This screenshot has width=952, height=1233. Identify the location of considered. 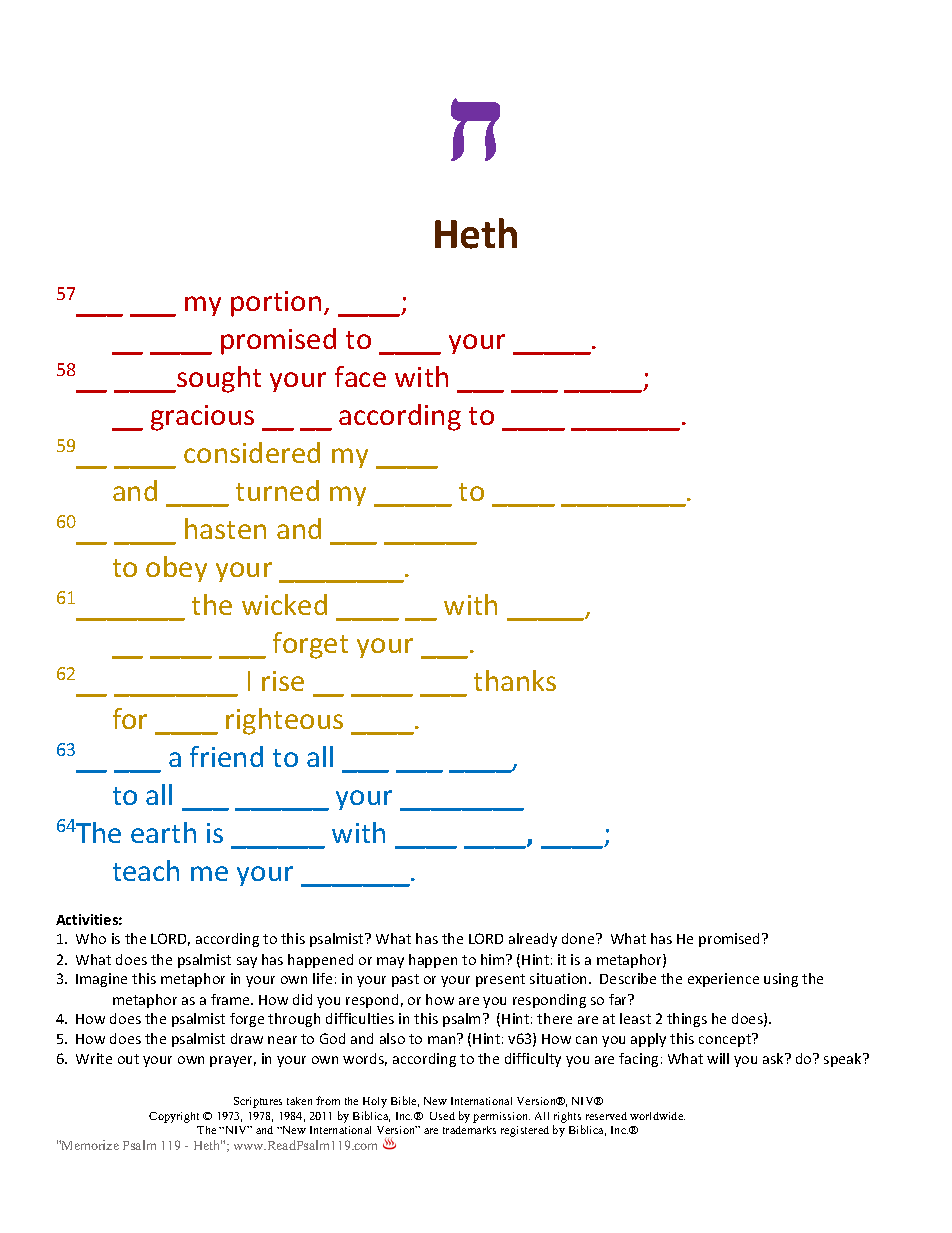
(252, 452).
